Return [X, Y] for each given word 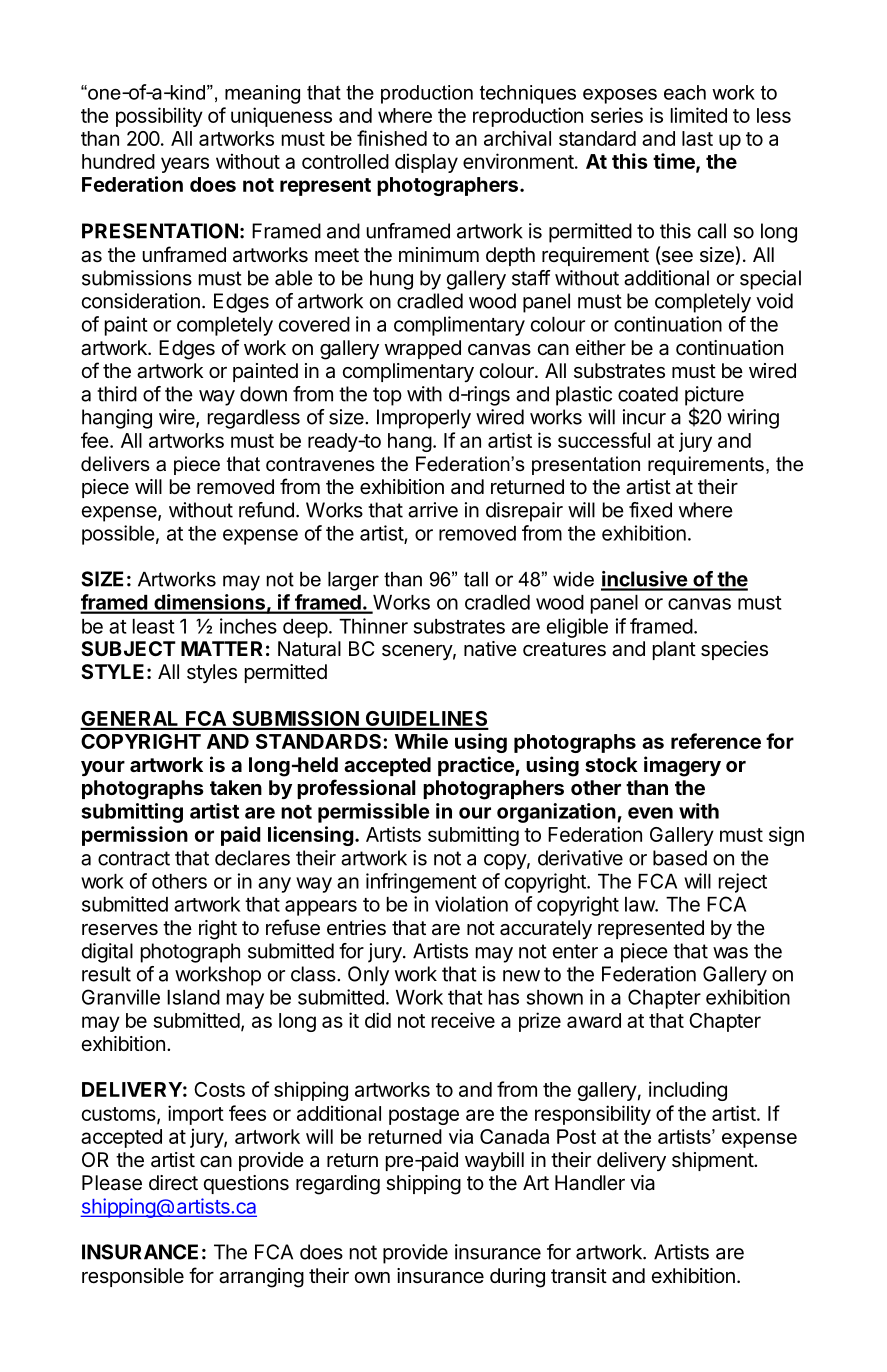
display [426, 163]
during [517, 1278]
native [490, 648]
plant [674, 650]
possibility [159, 117]
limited [699, 115]
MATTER [222, 648]
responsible [133, 1277]
